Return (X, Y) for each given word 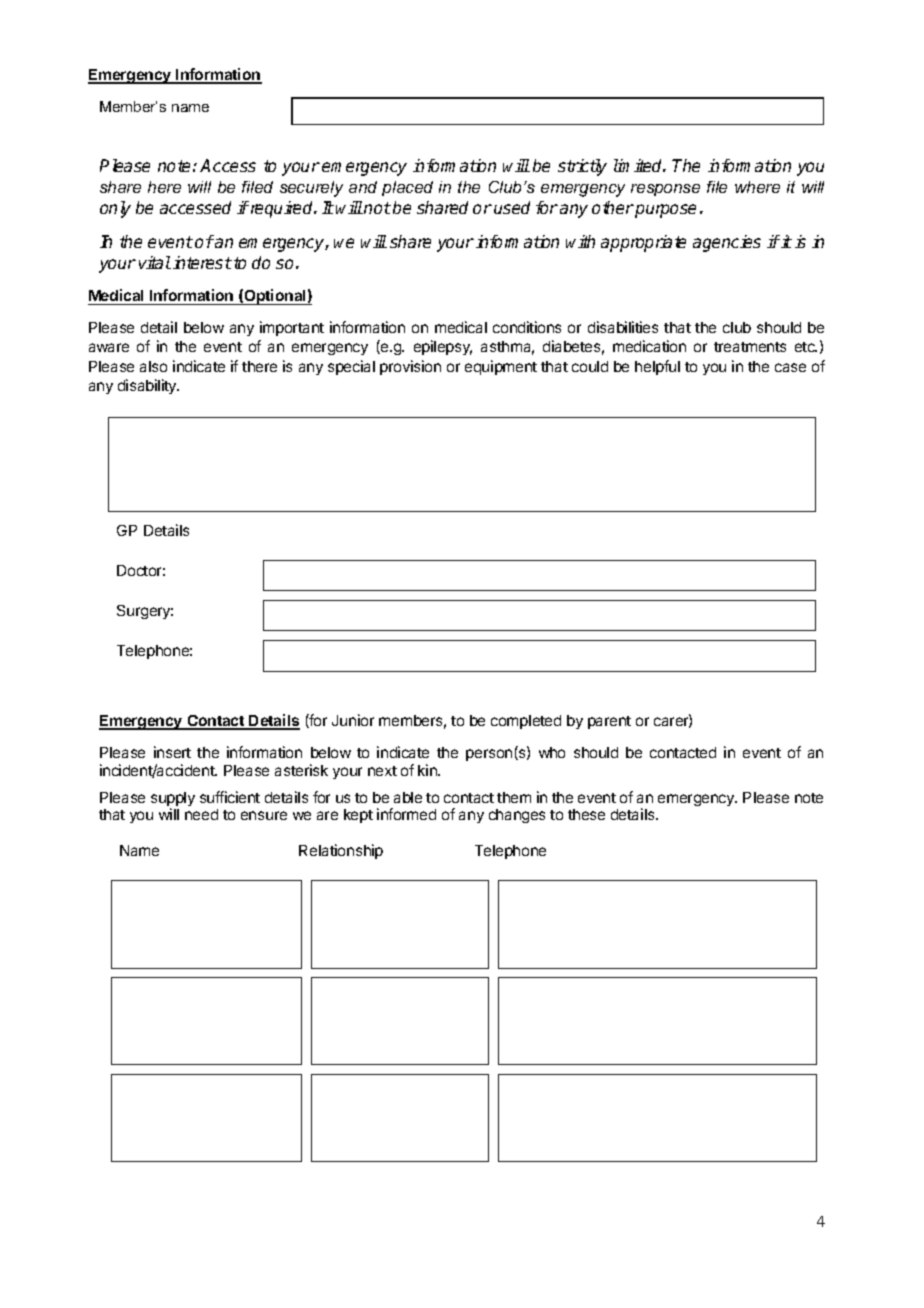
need (201, 814)
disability (148, 386)
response (665, 190)
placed (407, 188)
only (115, 209)
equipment (501, 367)
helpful (657, 367)
